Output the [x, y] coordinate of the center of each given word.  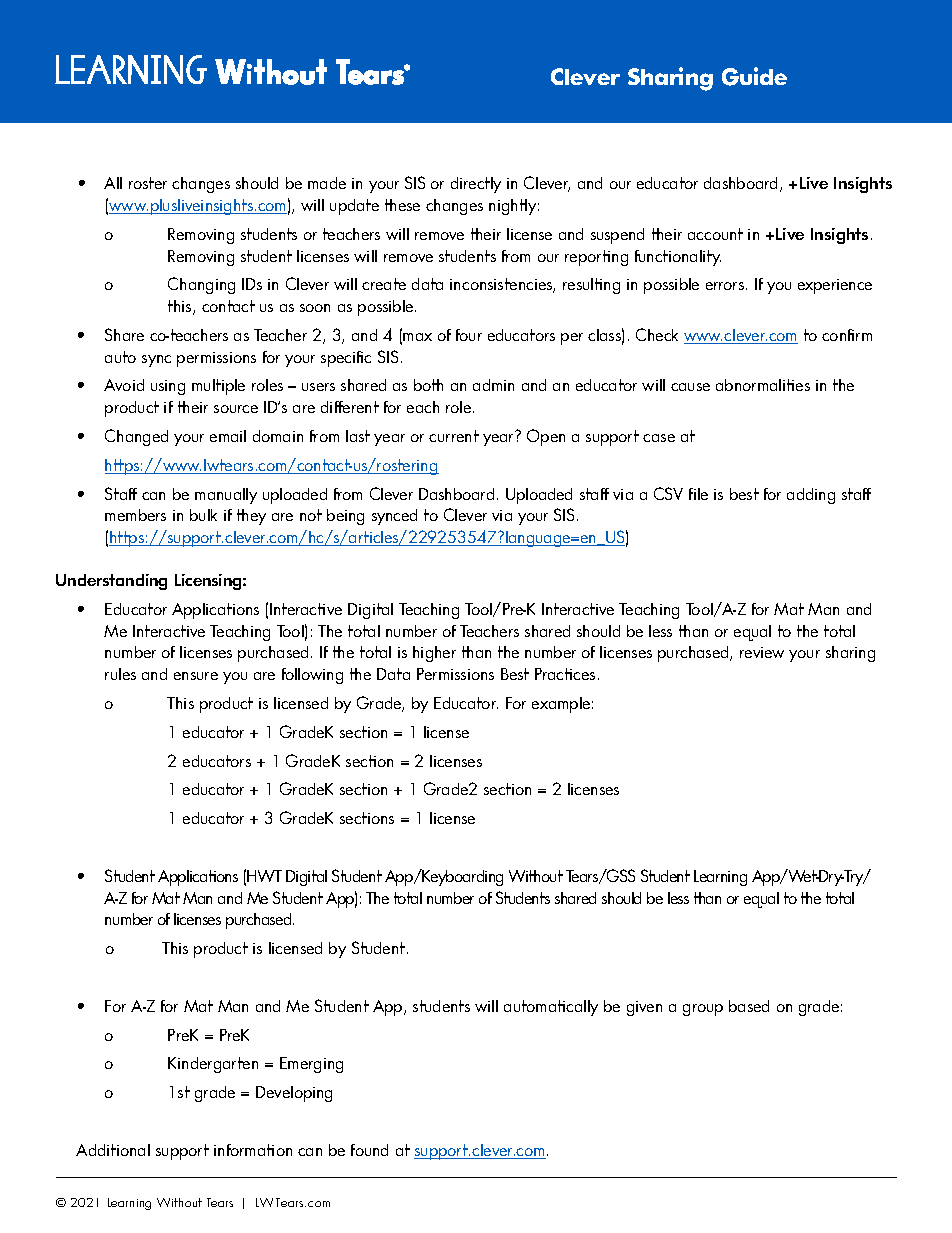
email [228, 436]
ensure [196, 676]
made [327, 183]
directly [476, 185]
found [369, 1150]
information [253, 1150]
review [762, 652]
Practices [565, 674]
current [454, 436]
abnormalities [763, 385]
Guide [754, 76]
